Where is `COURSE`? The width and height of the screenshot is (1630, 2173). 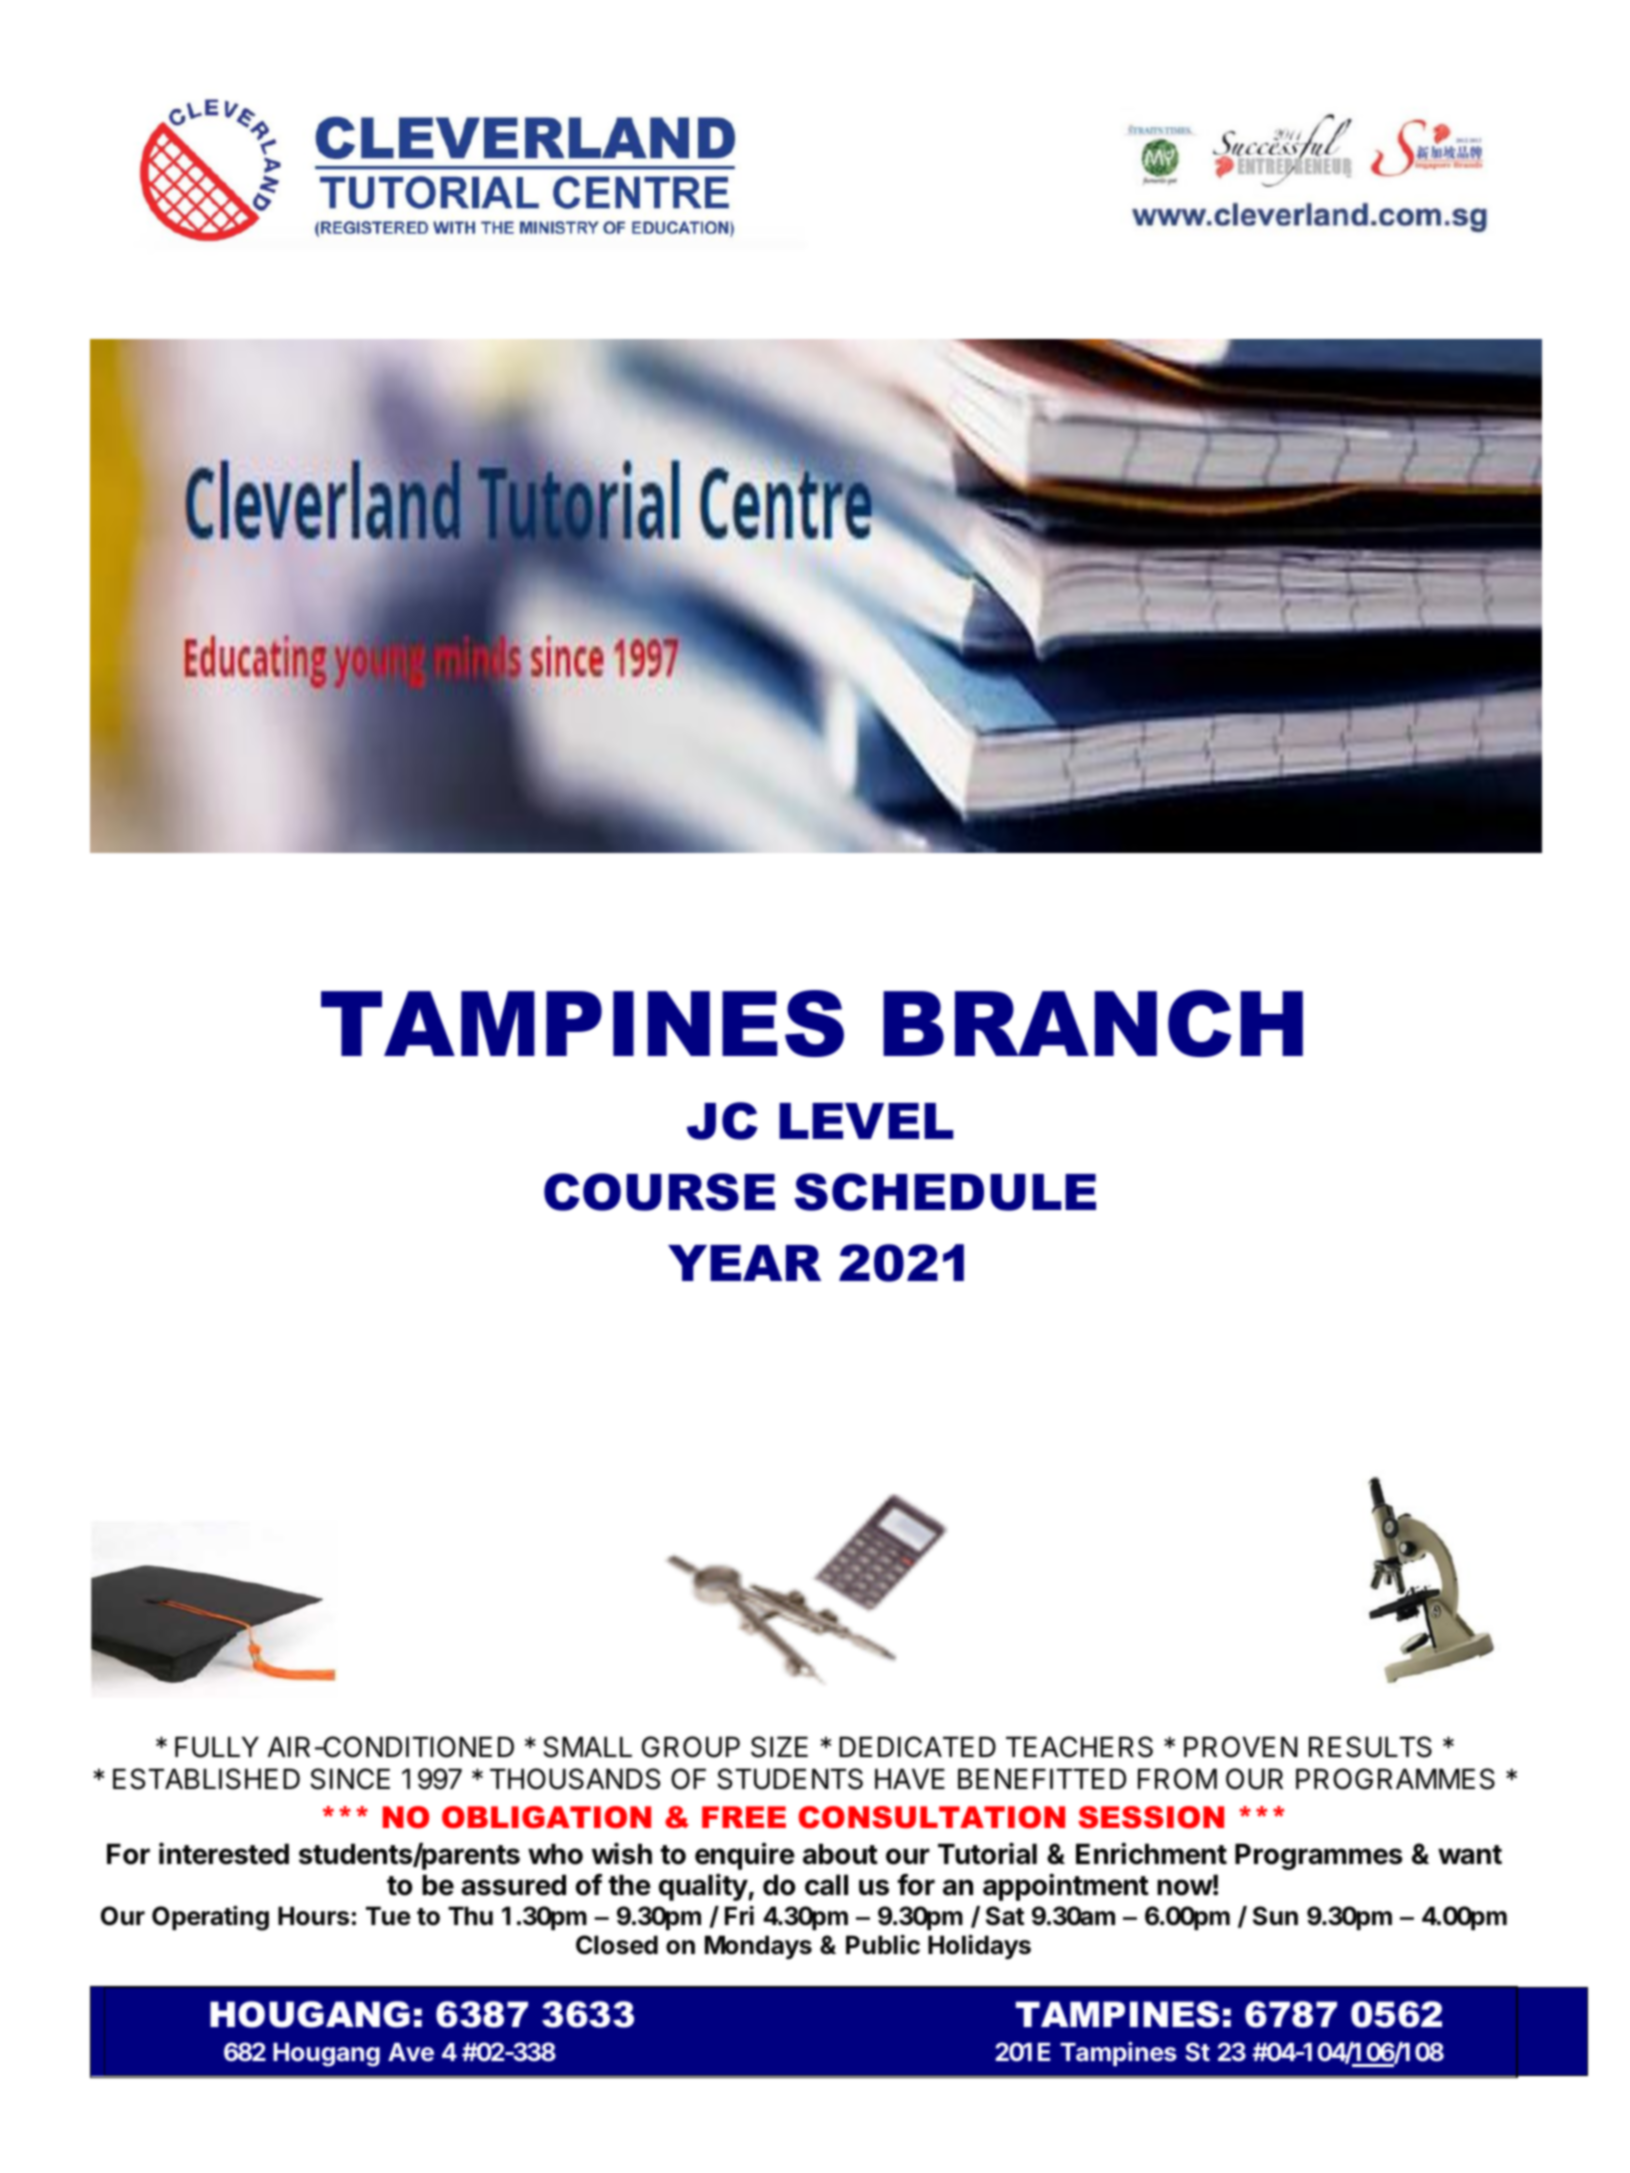 COURSE is located at coordinates (659, 1192).
